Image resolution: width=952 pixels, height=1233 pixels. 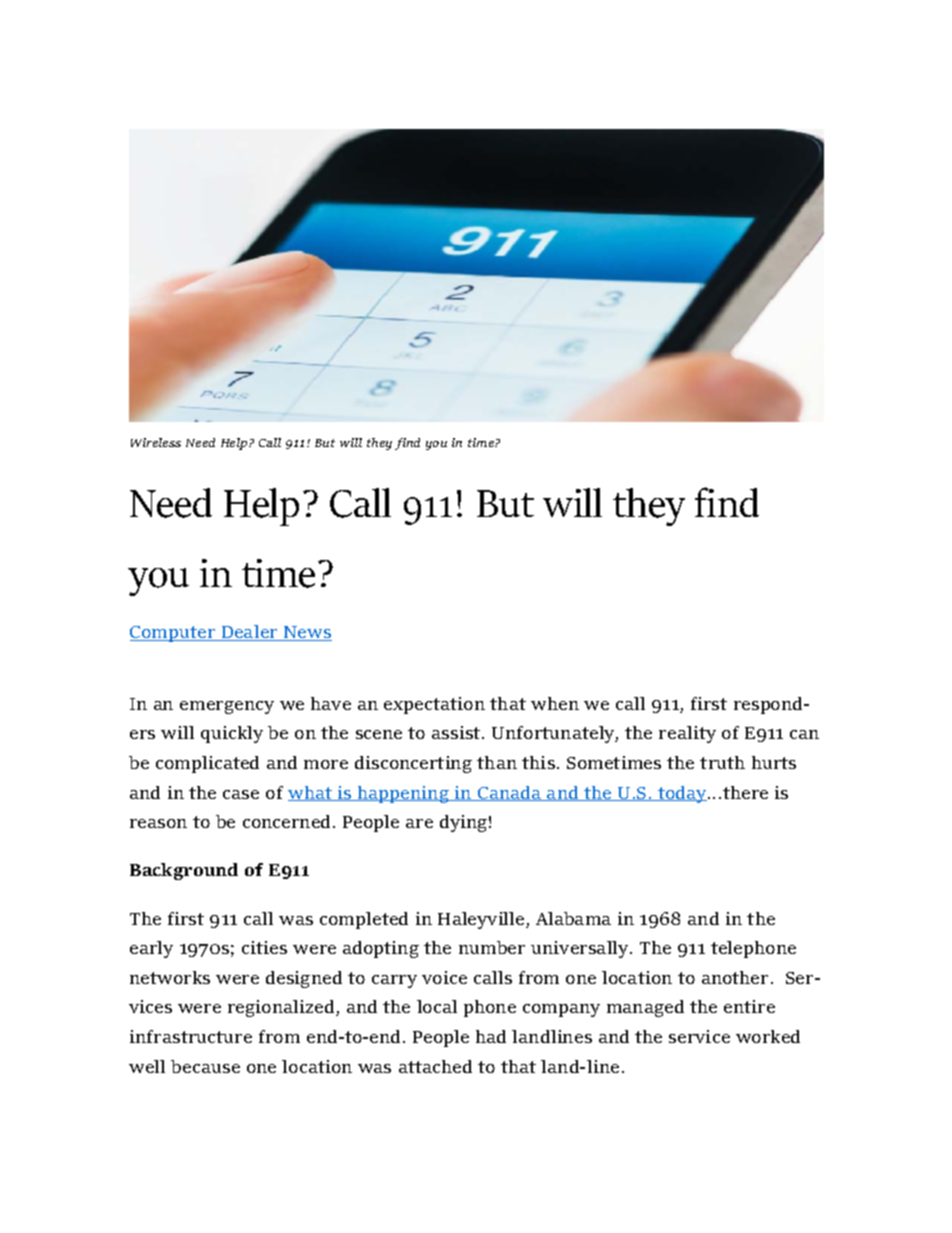 I want to click on assist, so click(x=457, y=732).
